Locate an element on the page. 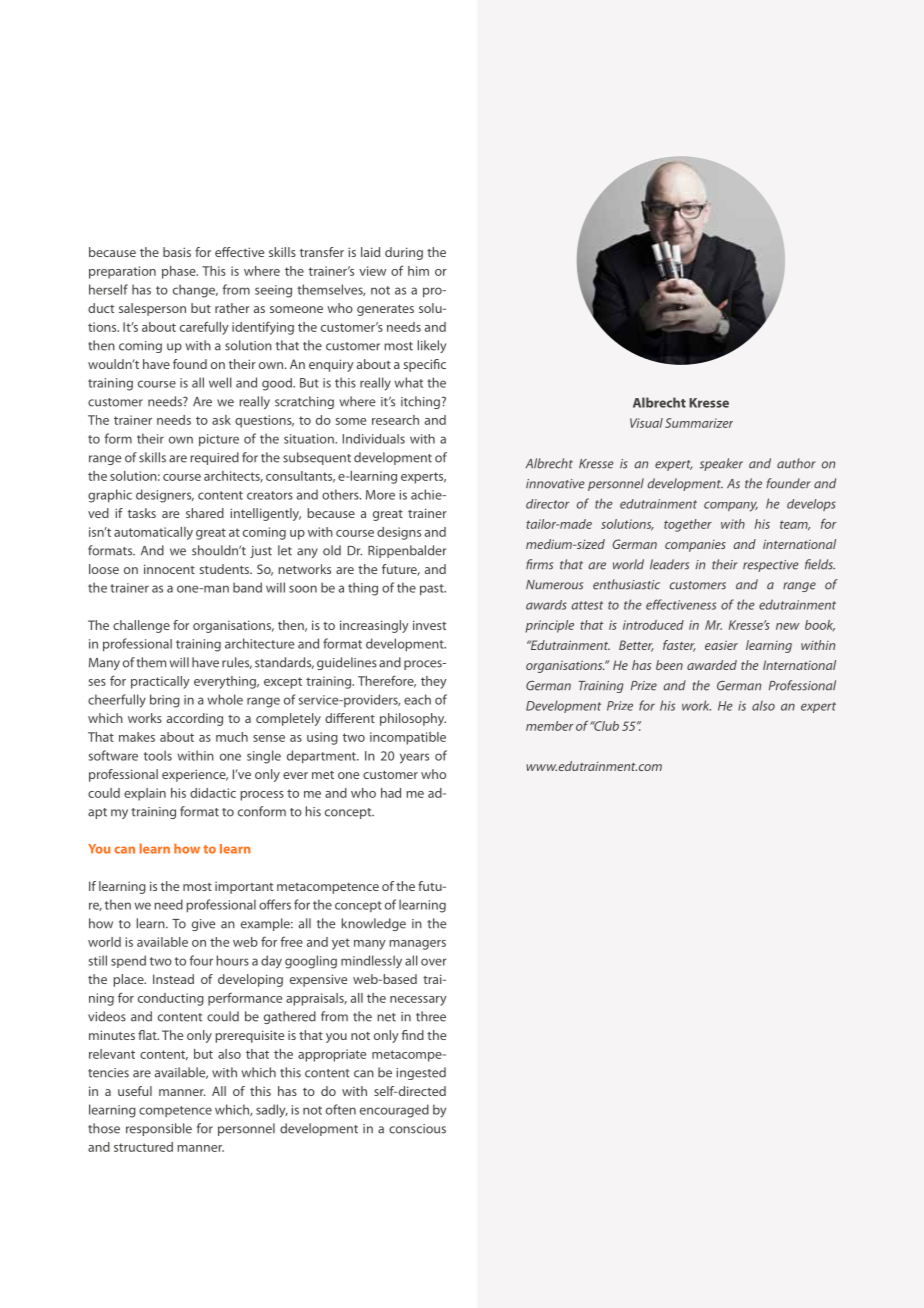  give is located at coordinates (203, 925).
